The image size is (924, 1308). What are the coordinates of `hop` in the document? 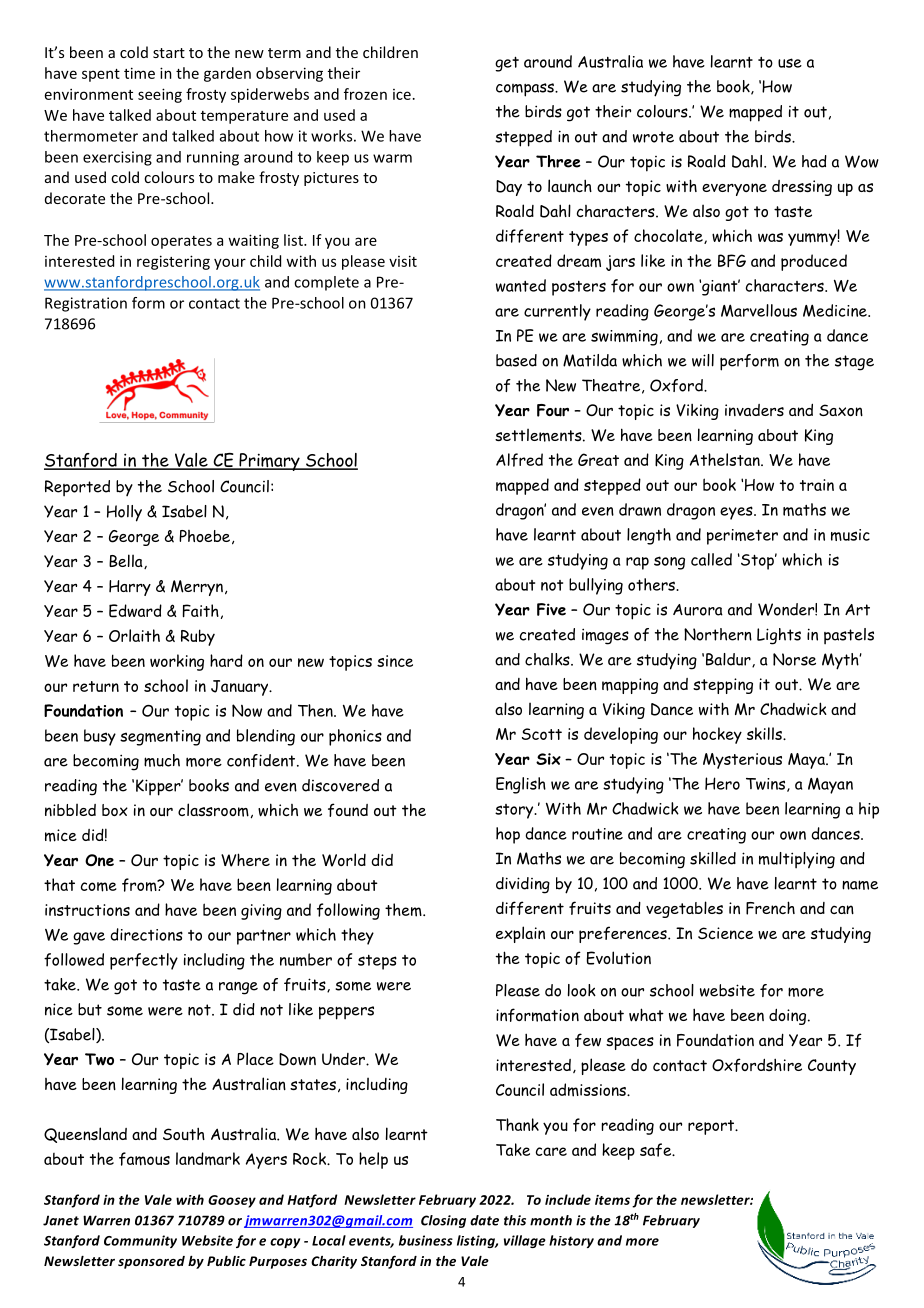 It's located at (508, 835).
